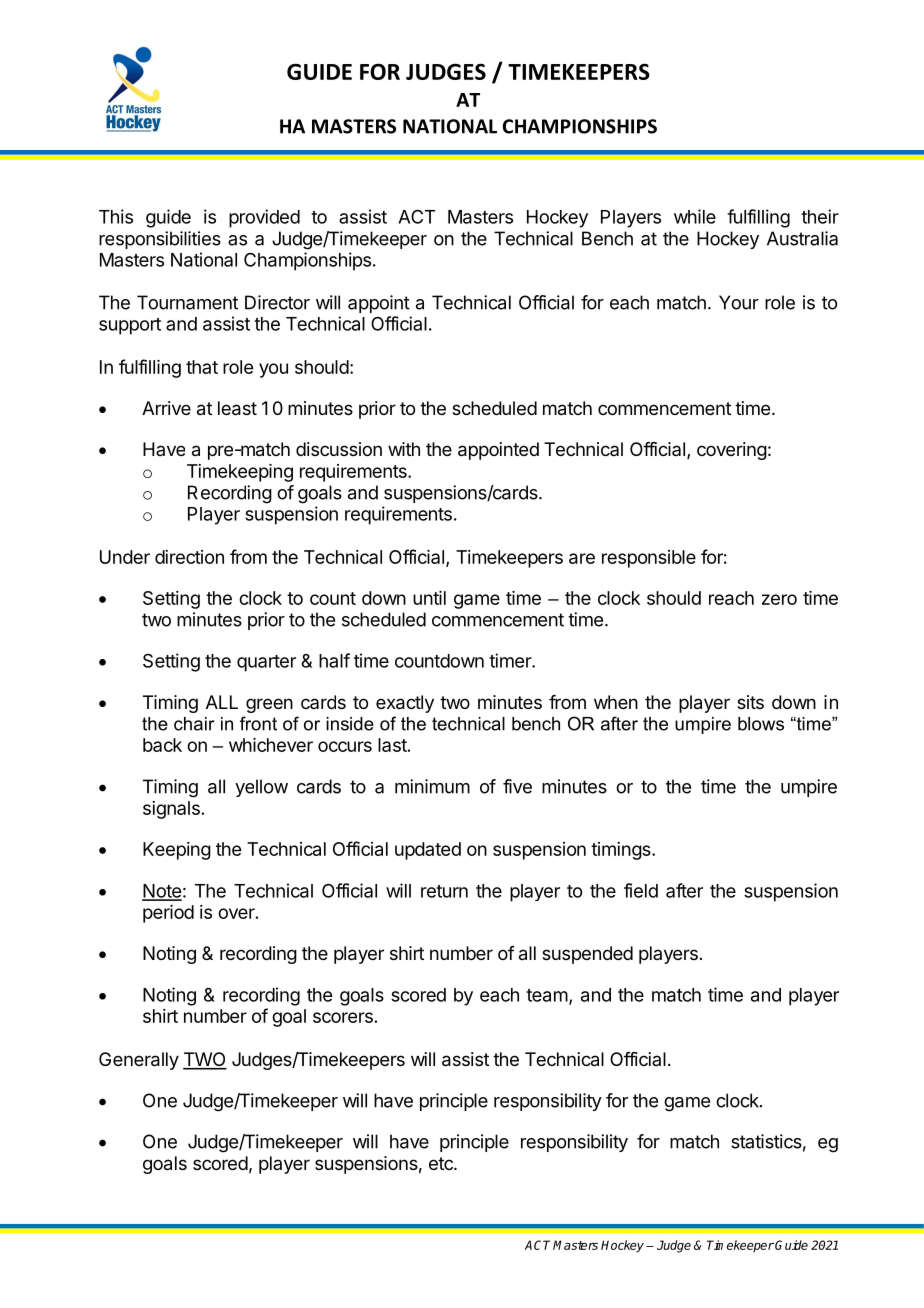 The height and width of the page is (1308, 924). Describe the element at coordinates (695, 216) in the page. I see `while` at that location.
